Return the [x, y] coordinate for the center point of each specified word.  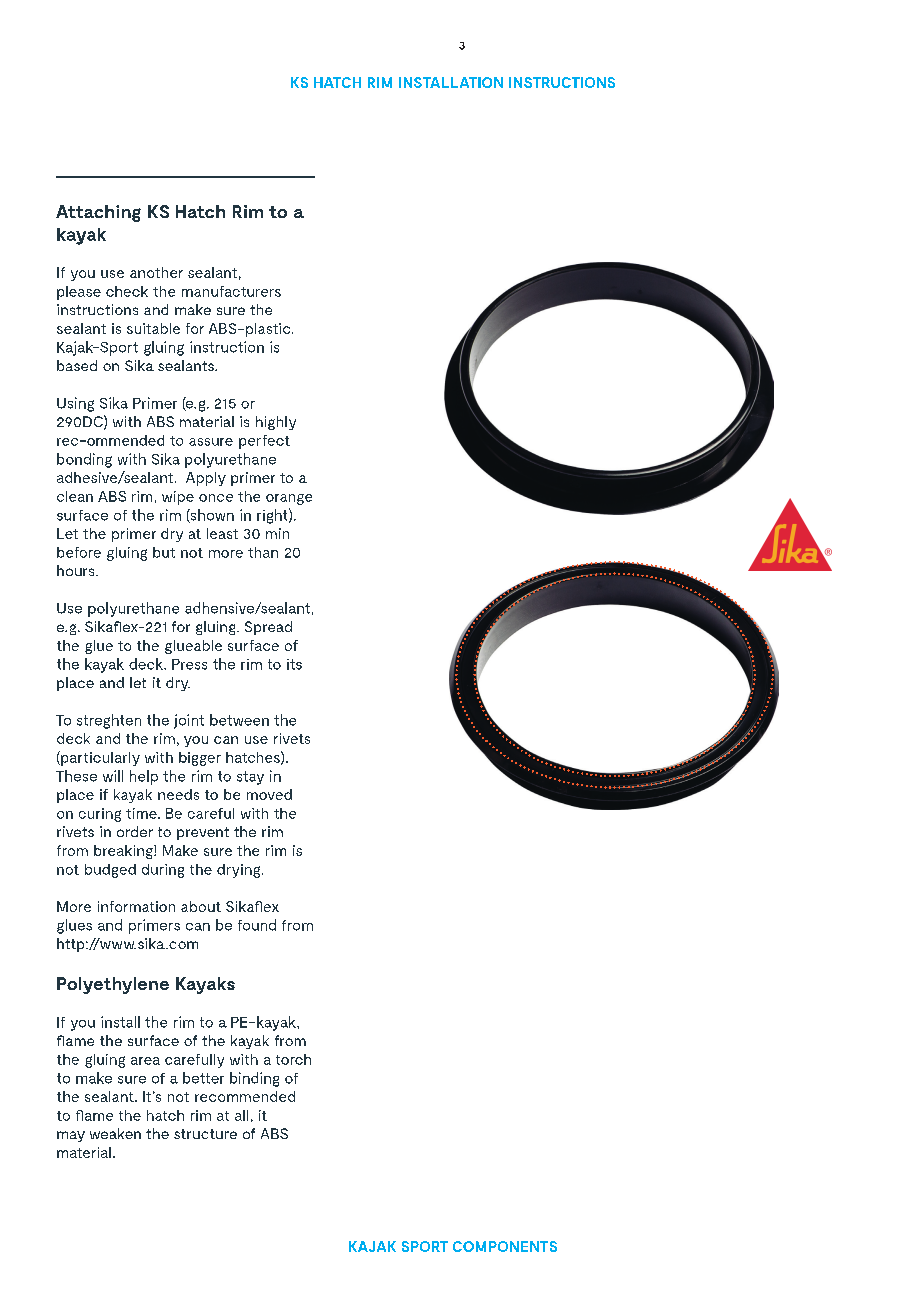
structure [205, 1134]
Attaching [98, 213]
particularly [99, 758]
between [239, 720]
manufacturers [231, 291]
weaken [115, 1133]
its [294, 664]
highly [276, 423]
